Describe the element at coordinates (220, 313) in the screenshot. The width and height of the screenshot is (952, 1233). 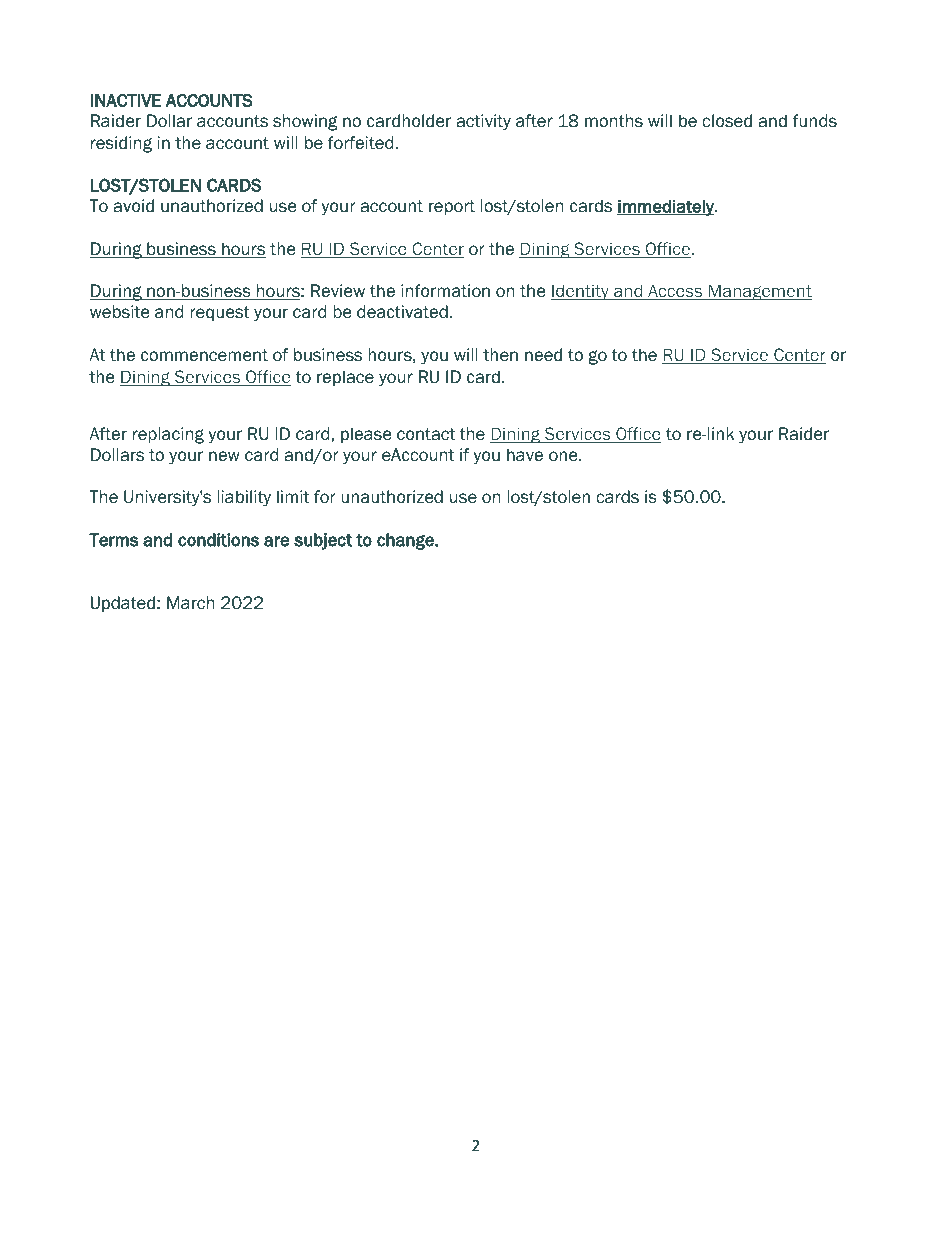
I see `request` at that location.
